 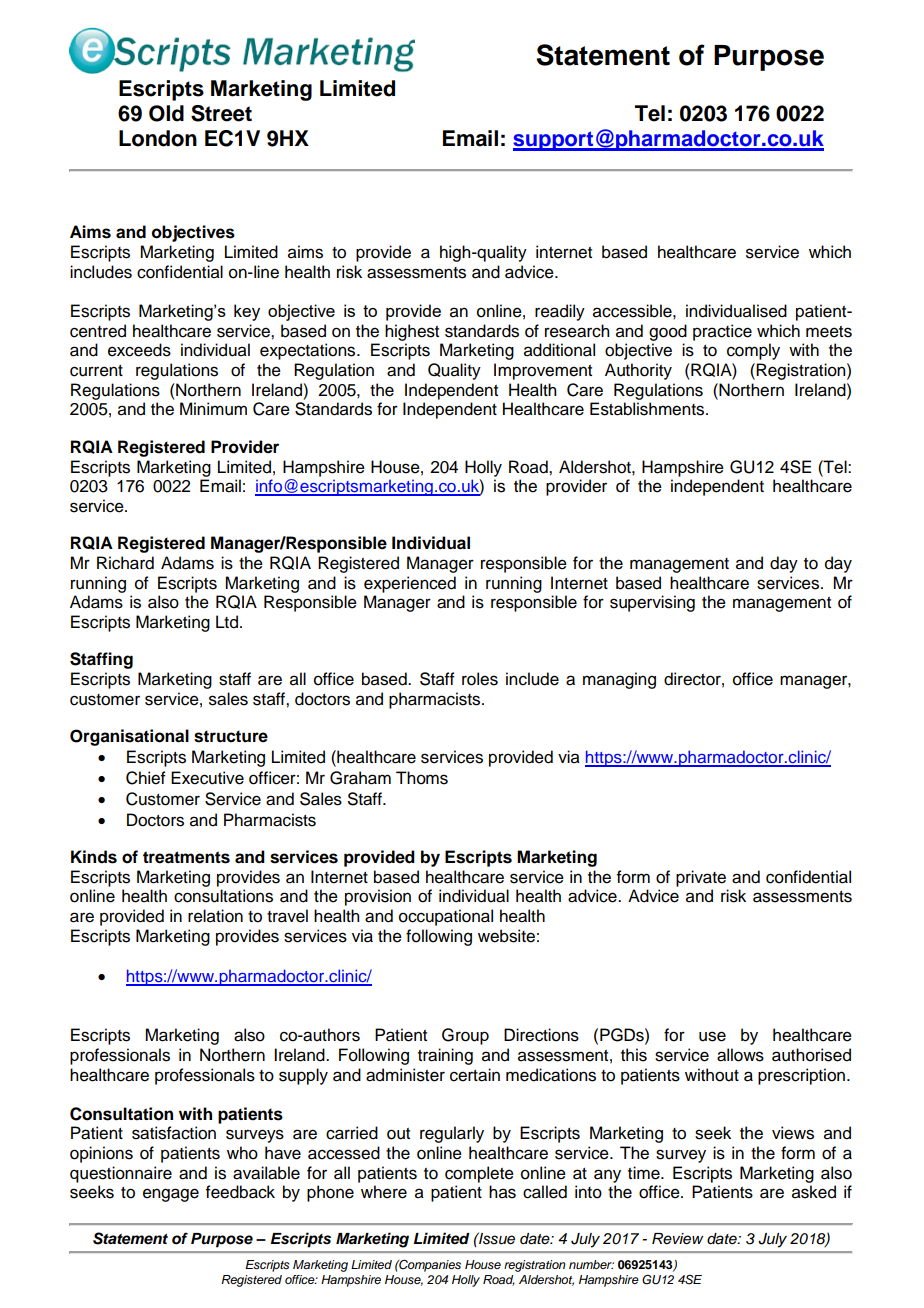 What do you see at coordinates (652, 603) in the image?
I see `supervising` at bounding box center [652, 603].
